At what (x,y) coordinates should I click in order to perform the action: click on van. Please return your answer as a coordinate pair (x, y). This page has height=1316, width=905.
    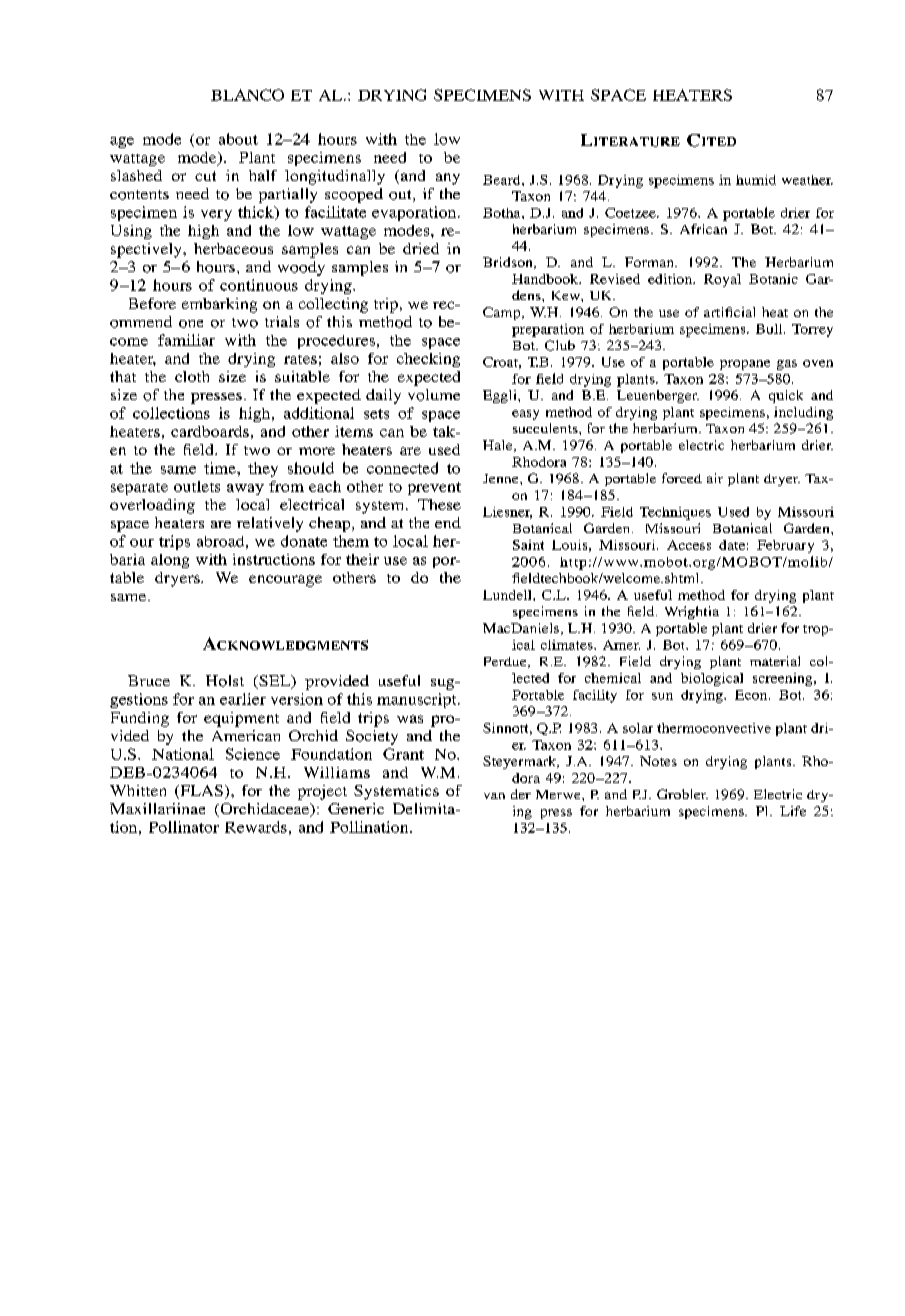
    Looking at the image, I should click on (494, 796).
